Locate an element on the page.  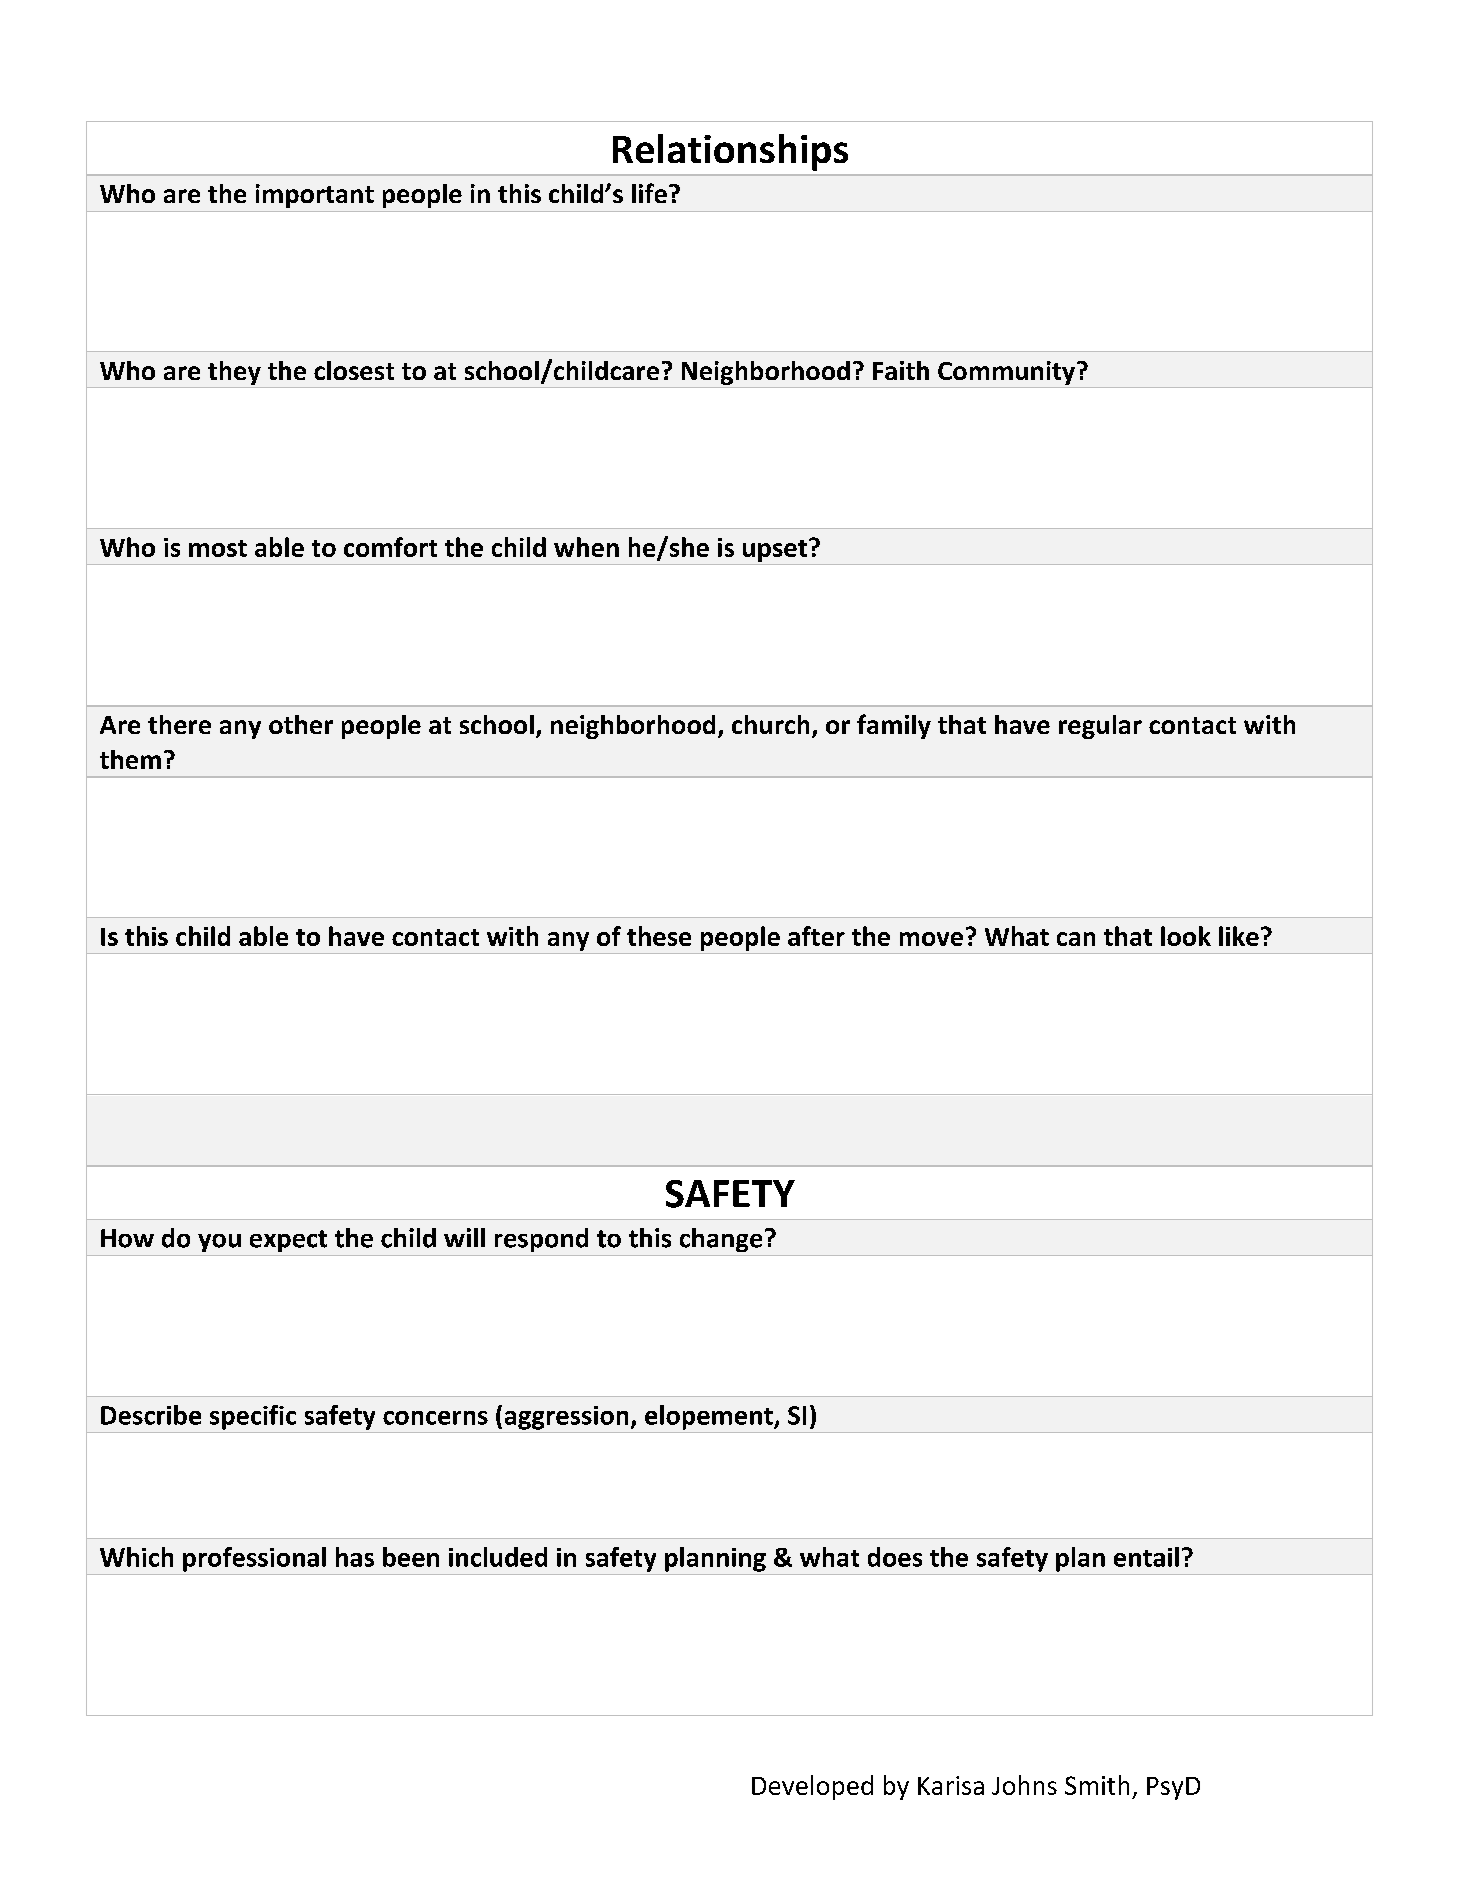
Developed is located at coordinates (812, 1787).
